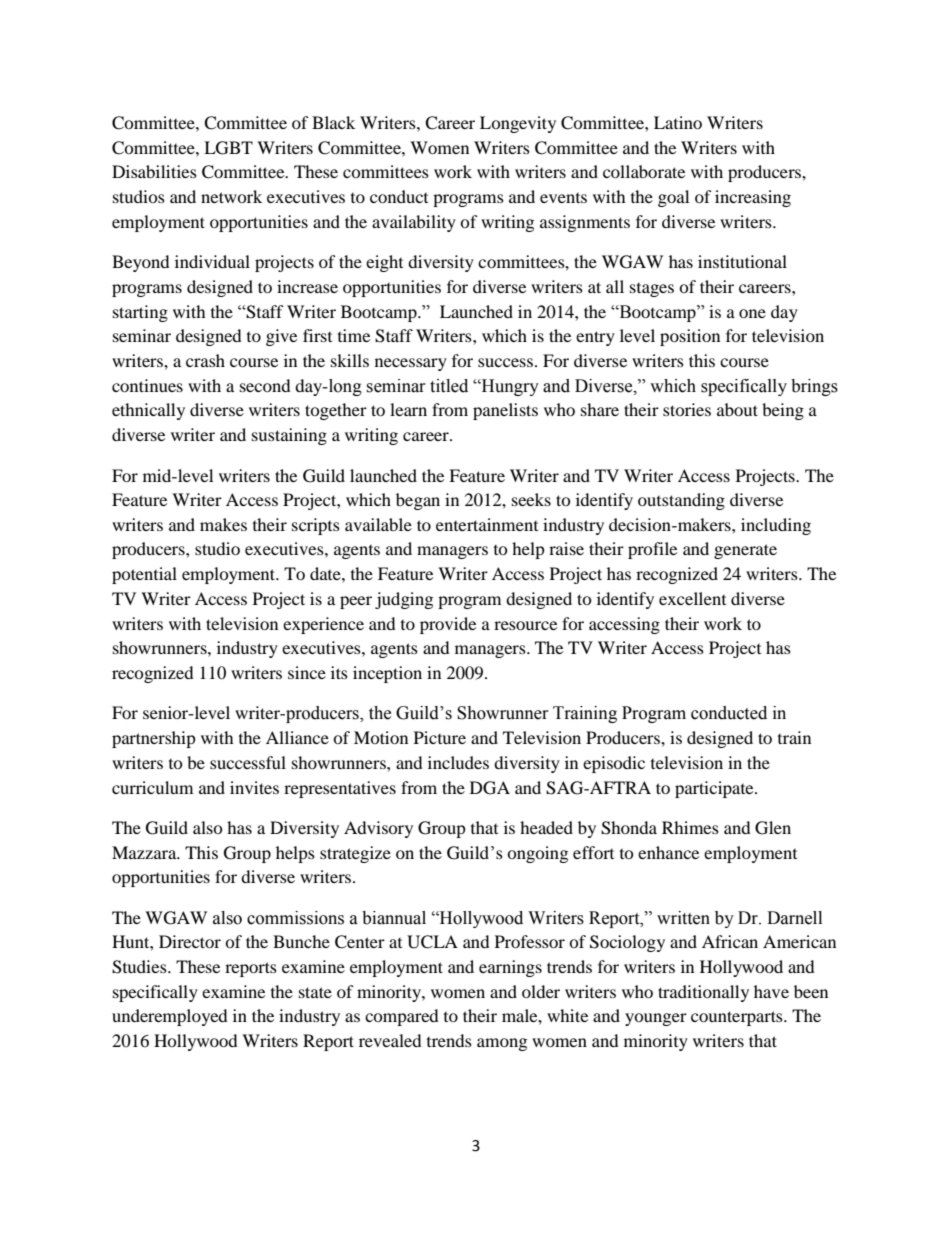 Image resolution: width=952 pixels, height=1233 pixels. Describe the element at coordinates (307, 672) in the image. I see `since` at that location.
